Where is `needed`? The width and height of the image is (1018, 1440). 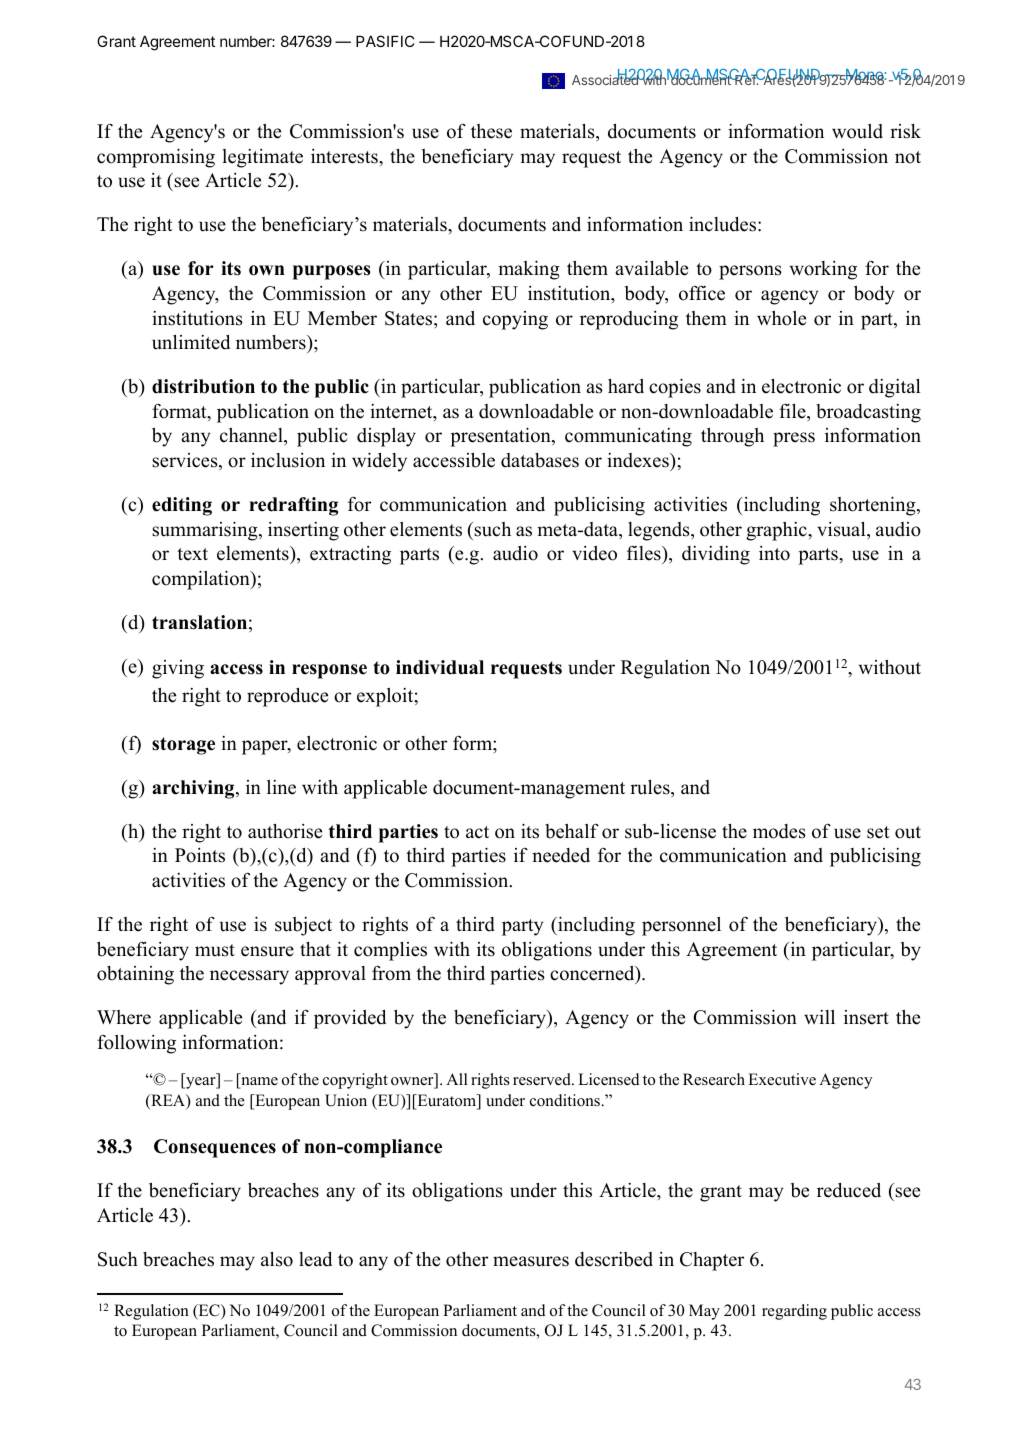 needed is located at coordinates (561, 855).
